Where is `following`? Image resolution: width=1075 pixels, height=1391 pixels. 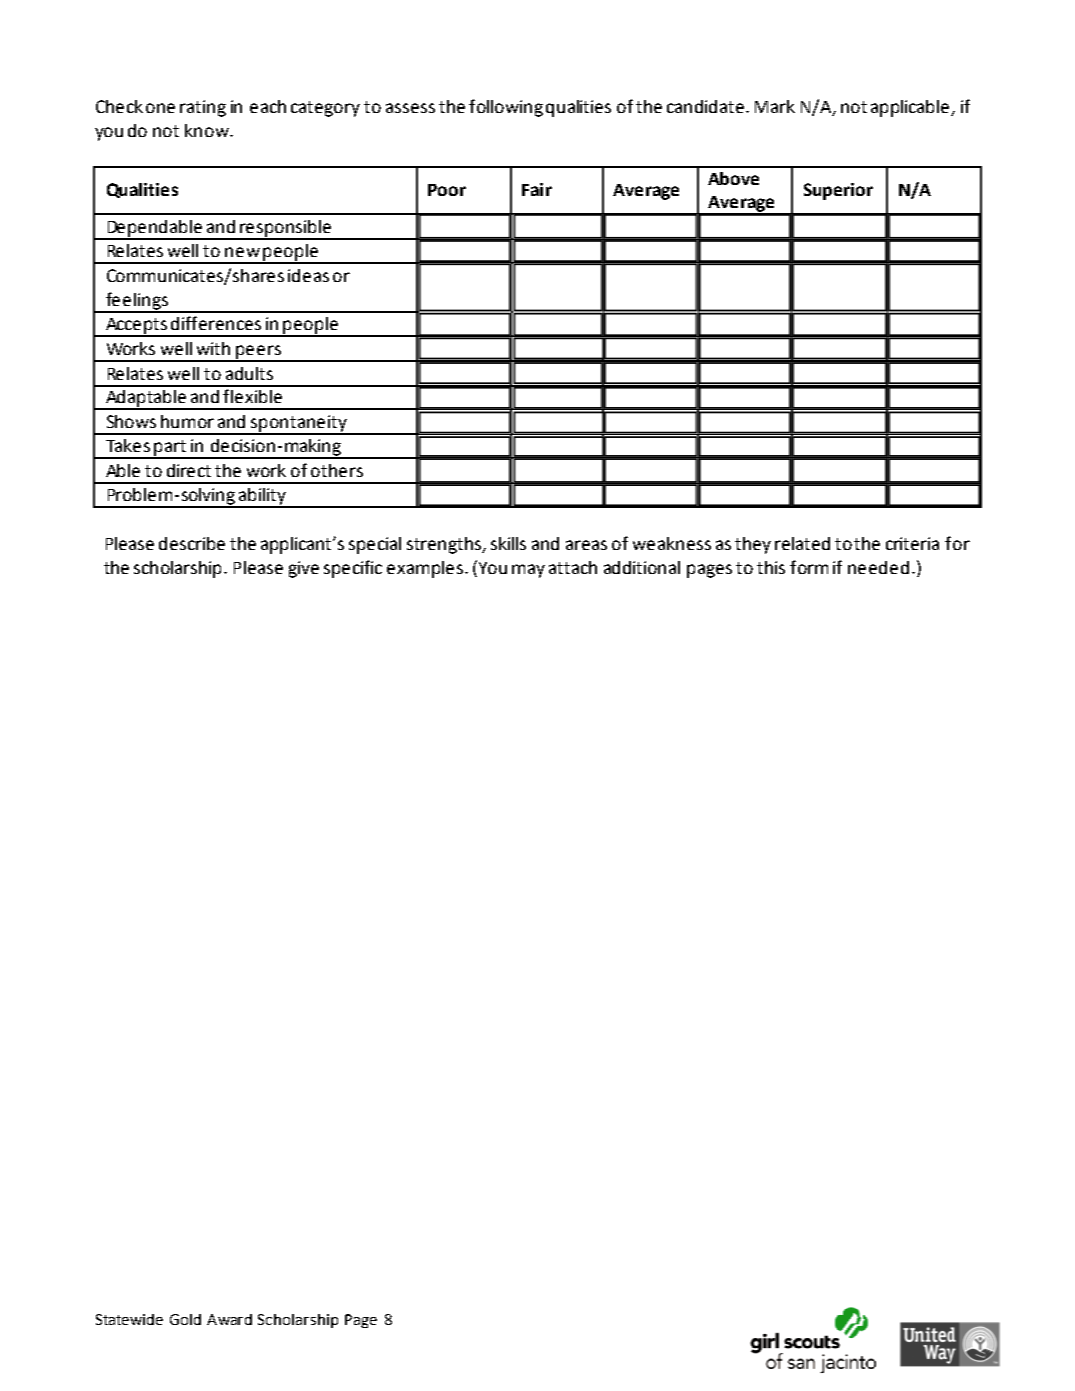 following is located at coordinates (506, 108).
